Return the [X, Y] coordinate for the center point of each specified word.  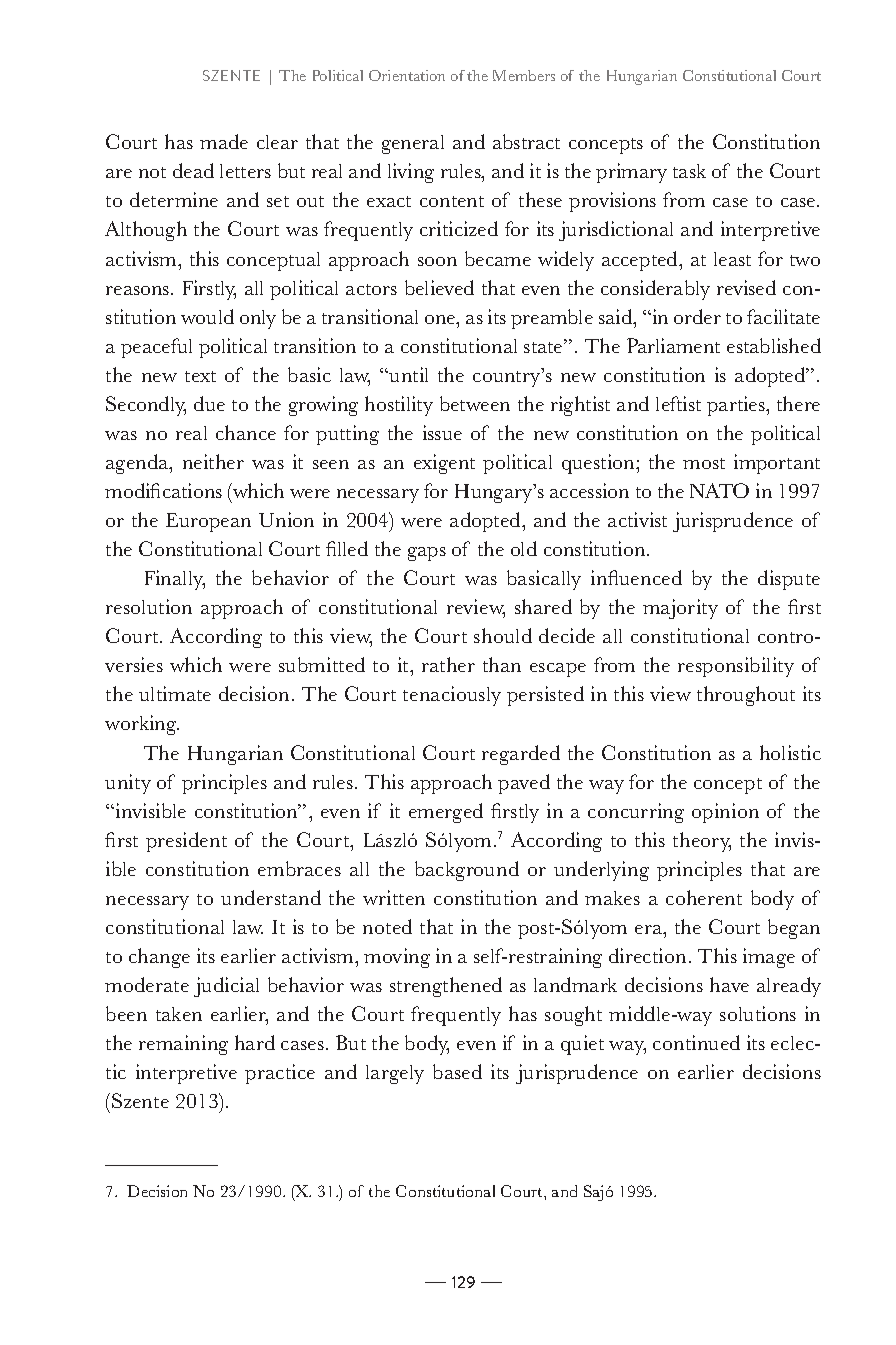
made [224, 141]
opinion [725, 813]
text [200, 376]
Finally [175, 580]
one [441, 319]
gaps [427, 554]
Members [524, 75]
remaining [183, 1045]
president [186, 842]
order [697, 316]
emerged [446, 813]
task [689, 171]
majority [680, 609]
